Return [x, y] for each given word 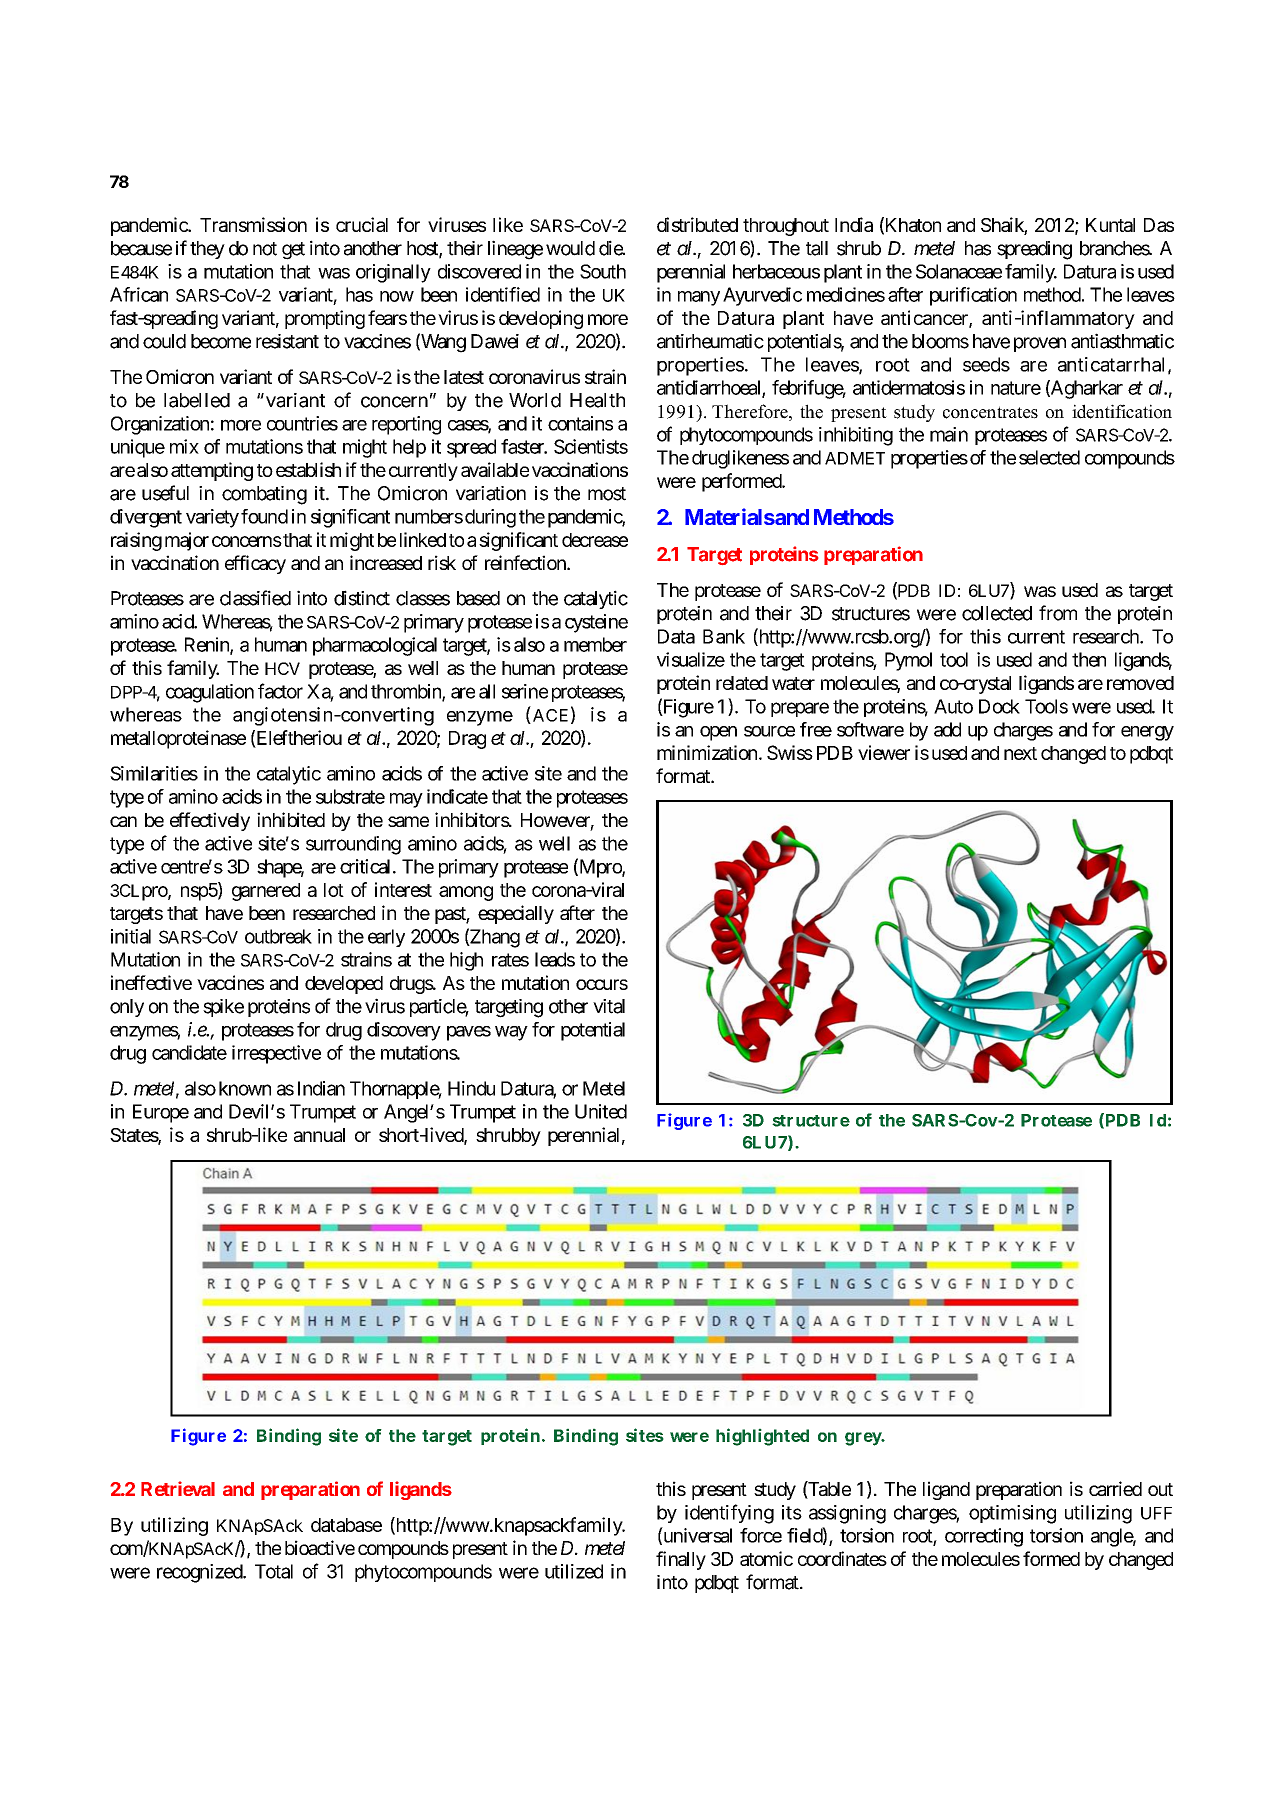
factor [280, 691]
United [601, 1111]
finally [681, 1560]
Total [274, 1571]
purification [973, 296]
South [603, 271]
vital [609, 1006]
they [207, 250]
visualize [691, 659]
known [245, 1088]
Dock [999, 706]
